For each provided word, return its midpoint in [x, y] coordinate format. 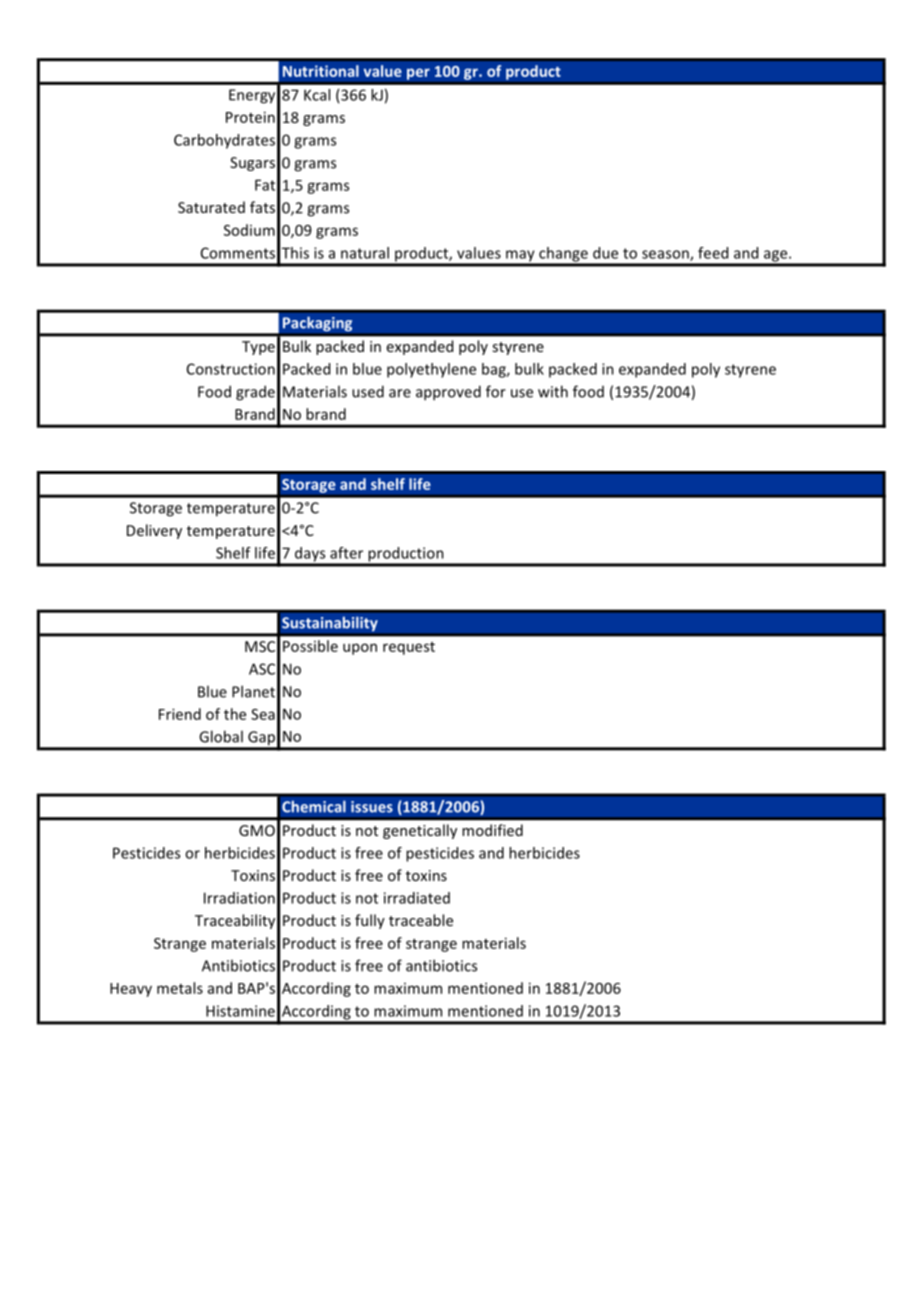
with [553, 391]
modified [492, 830]
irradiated [417, 898]
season [666, 255]
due [605, 253]
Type [258, 348]
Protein [250, 117]
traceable [421, 920]
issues [372, 807]
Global [221, 736]
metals [180, 988]
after [346, 553]
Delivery [154, 531]
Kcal [317, 95]
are [400, 393]
